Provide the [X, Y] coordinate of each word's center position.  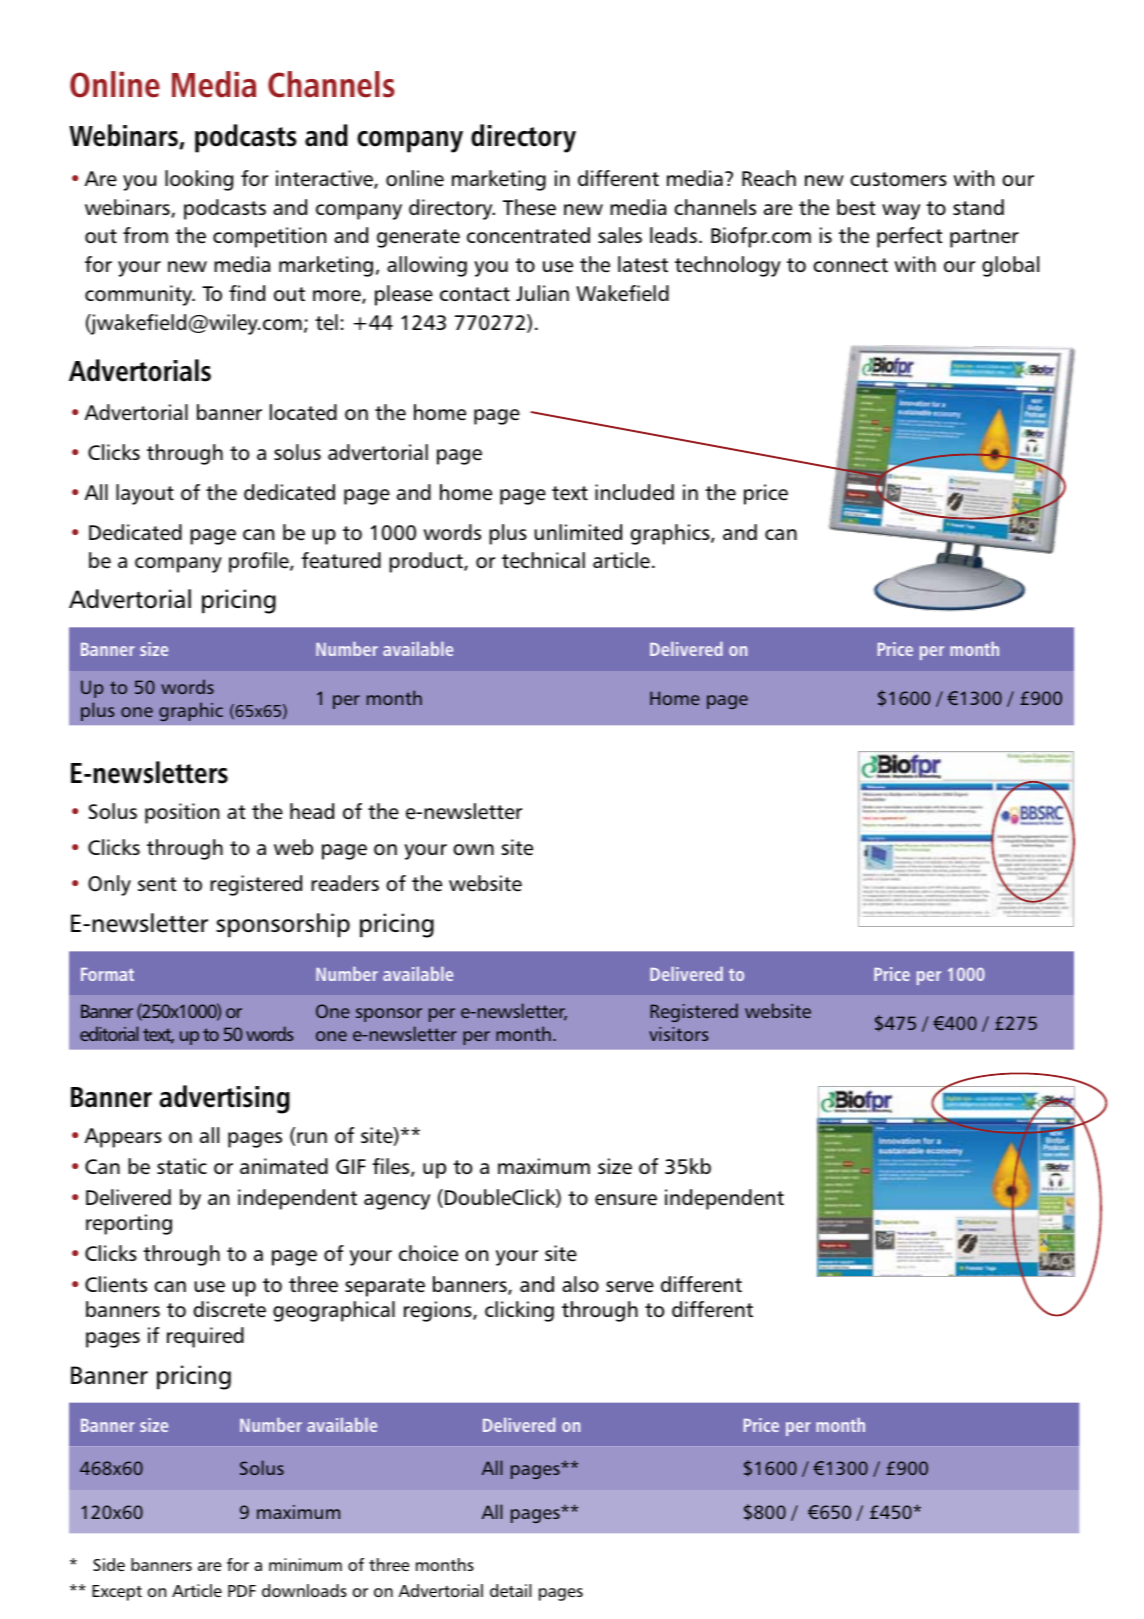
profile [260, 562]
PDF [242, 1591]
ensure [626, 1200]
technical [543, 560]
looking [199, 180]
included [634, 492]
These [529, 207]
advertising [224, 1099]
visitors [679, 1034]
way [901, 212]
